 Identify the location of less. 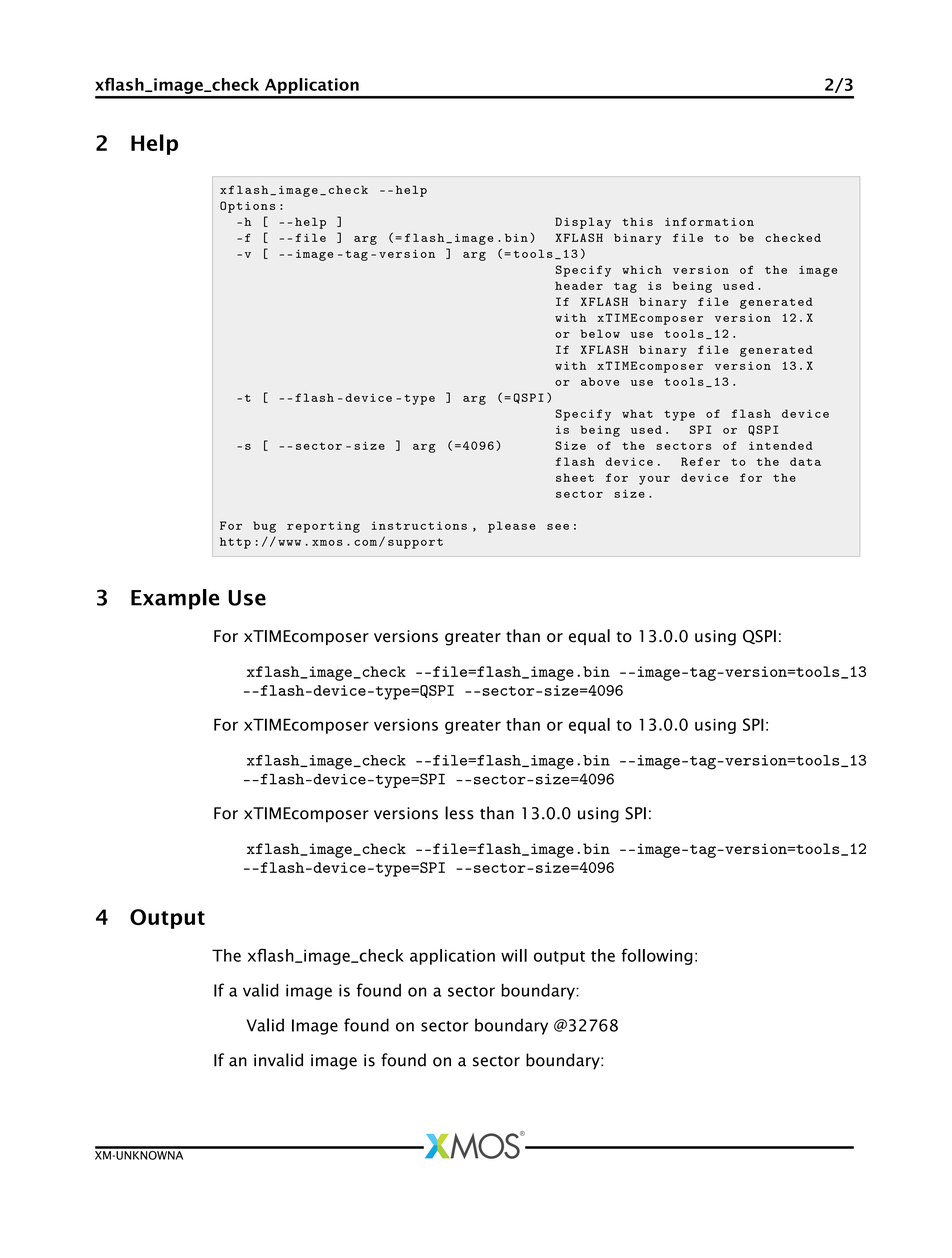
(459, 813).
